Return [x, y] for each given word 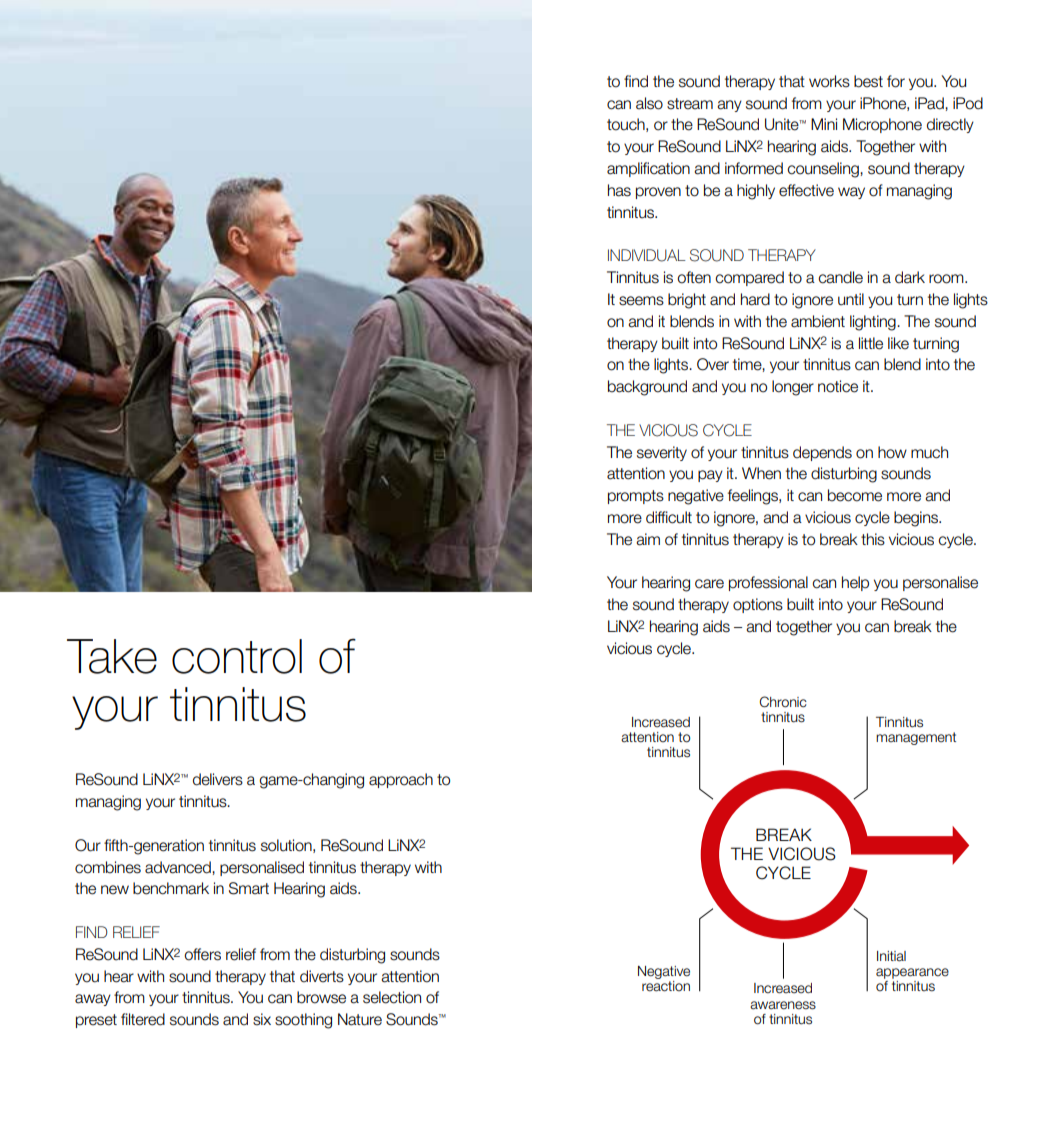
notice [838, 386]
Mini [824, 124]
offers [202, 954]
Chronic [783, 702]
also [649, 103]
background [647, 388]
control [237, 656]
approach [401, 780]
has [619, 190]
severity [662, 453]
